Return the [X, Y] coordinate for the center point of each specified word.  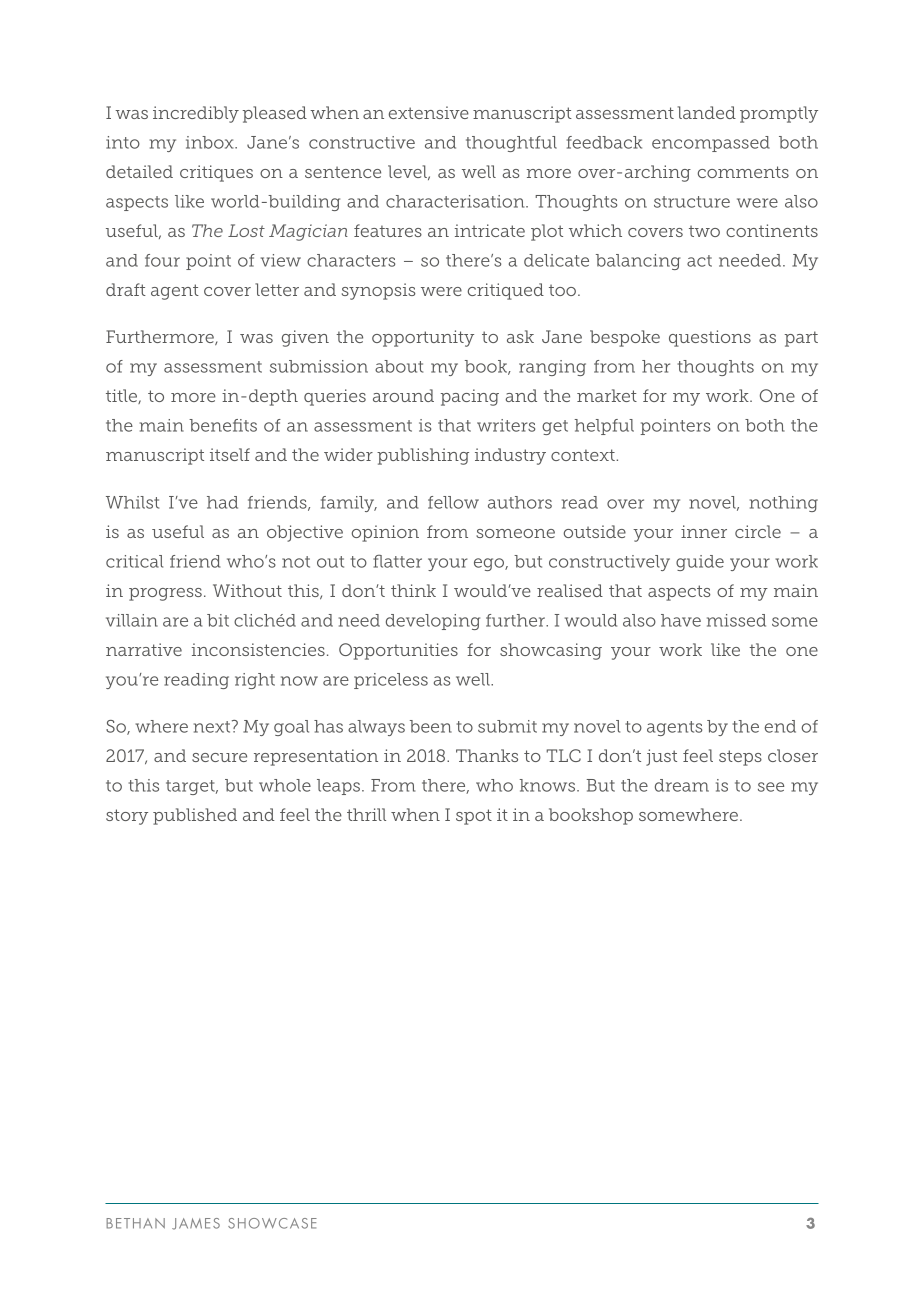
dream [682, 785]
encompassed [711, 144]
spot [474, 817]
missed [736, 620]
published [195, 816]
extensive [429, 112]
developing [433, 622]
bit [218, 620]
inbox [211, 142]
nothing [784, 504]
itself [230, 454]
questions [710, 338]
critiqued [506, 291]
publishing [423, 456]
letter [277, 289]
